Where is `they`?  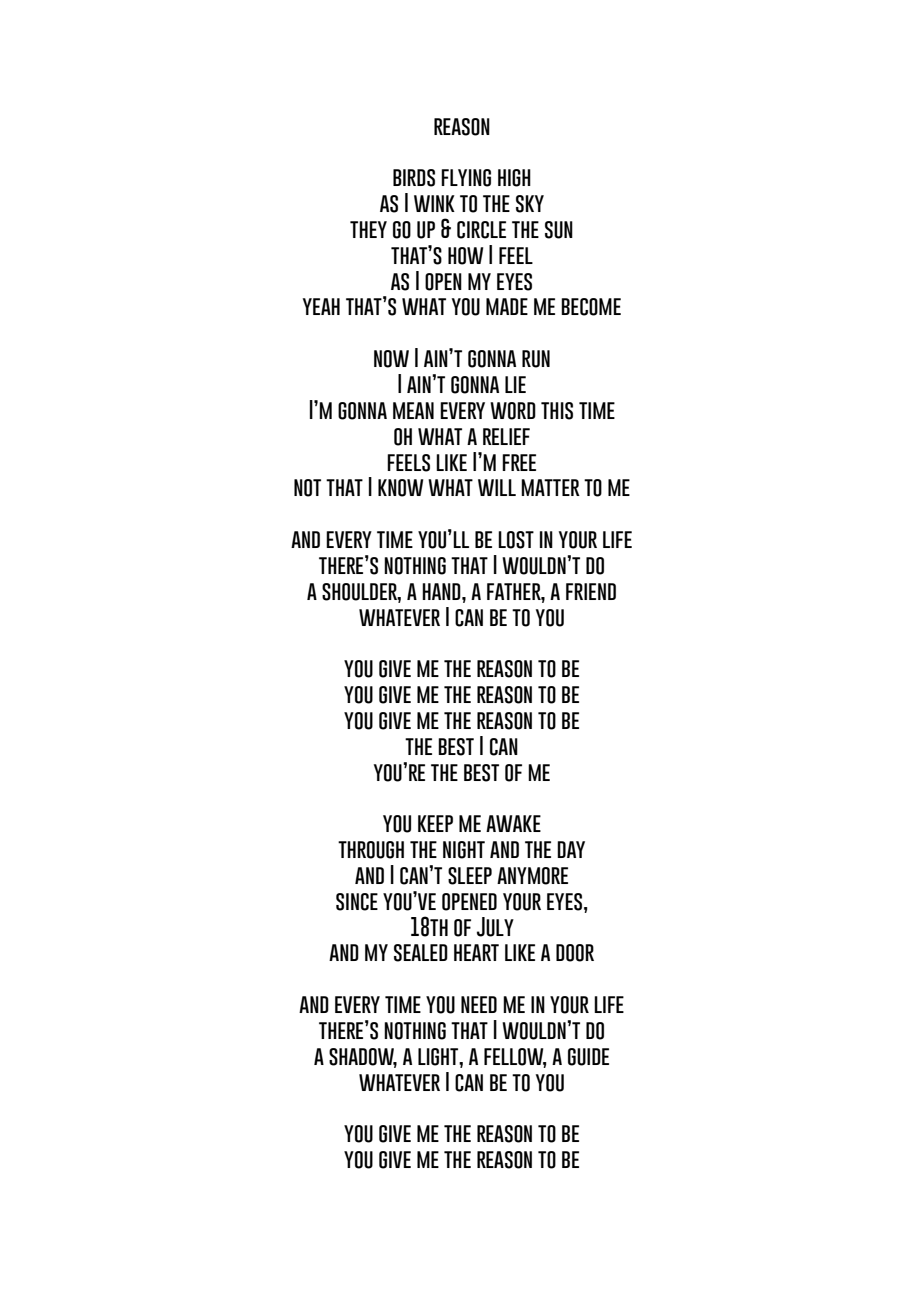 they is located at coordinates (368, 229).
